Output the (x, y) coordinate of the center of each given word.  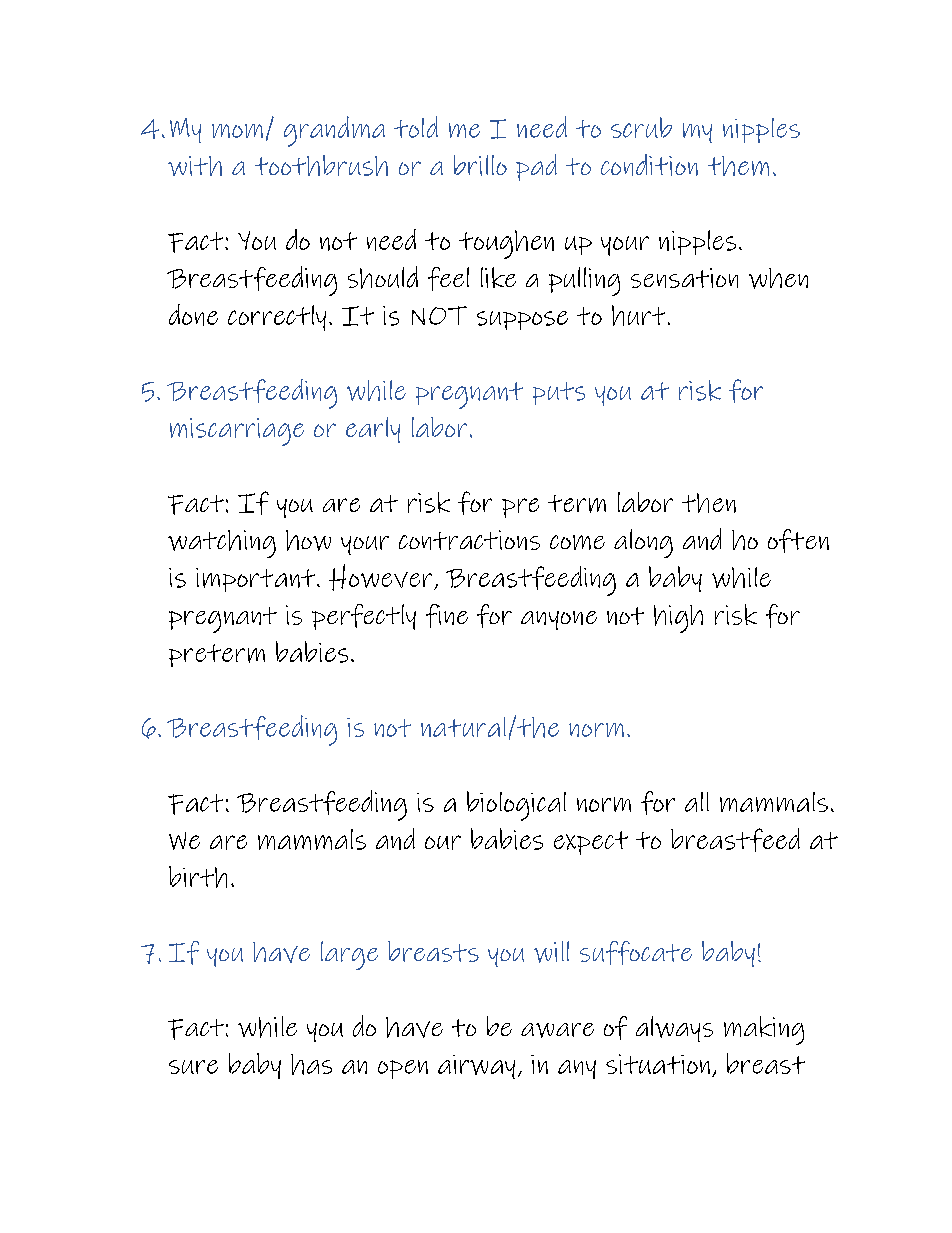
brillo (480, 165)
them (738, 166)
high (678, 619)
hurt (638, 315)
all (697, 802)
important (257, 580)
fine (447, 616)
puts (559, 393)
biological (516, 806)
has (311, 1064)
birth (198, 877)
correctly (277, 318)
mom (237, 131)
